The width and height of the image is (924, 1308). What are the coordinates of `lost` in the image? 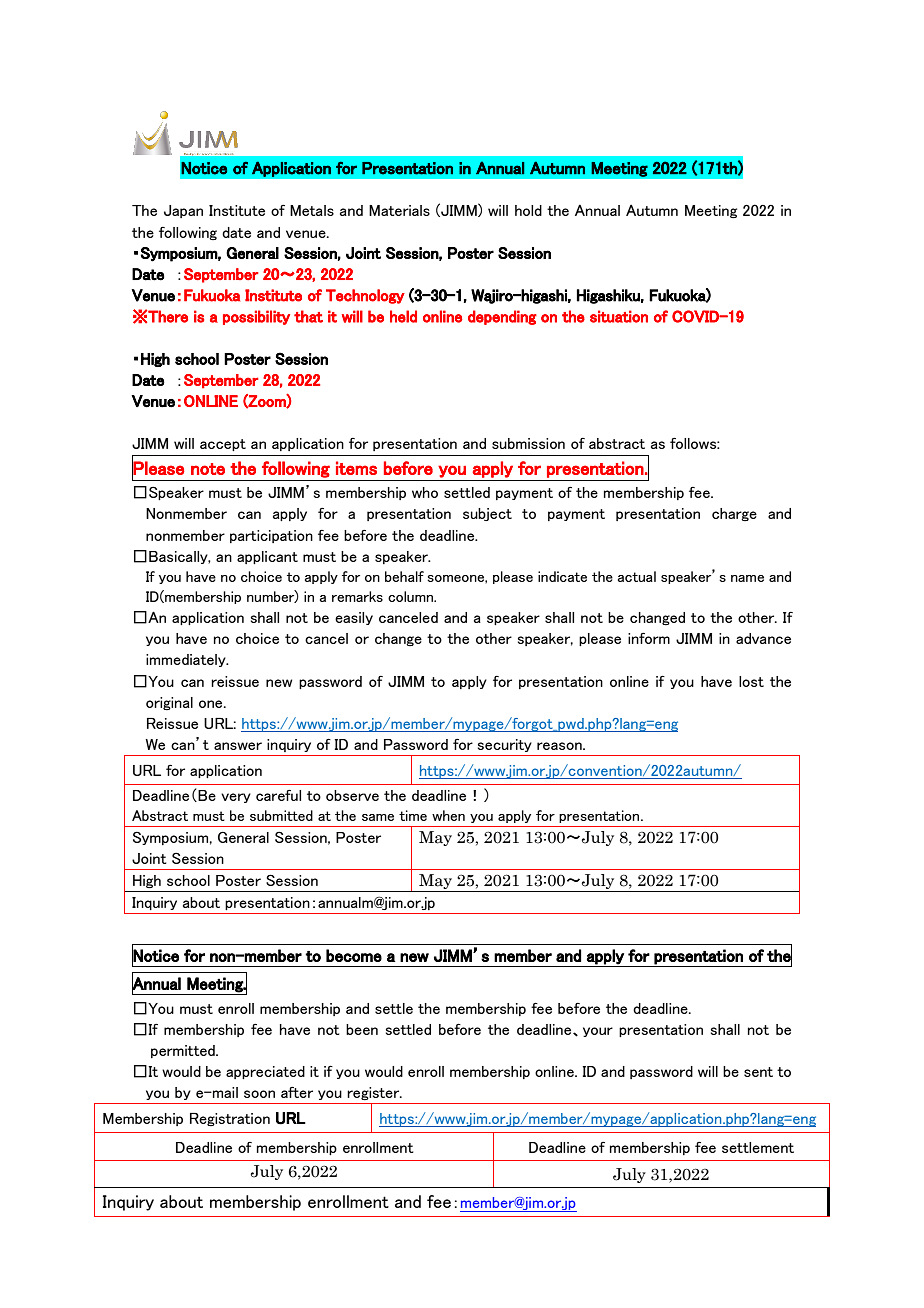 It's located at (751, 681).
